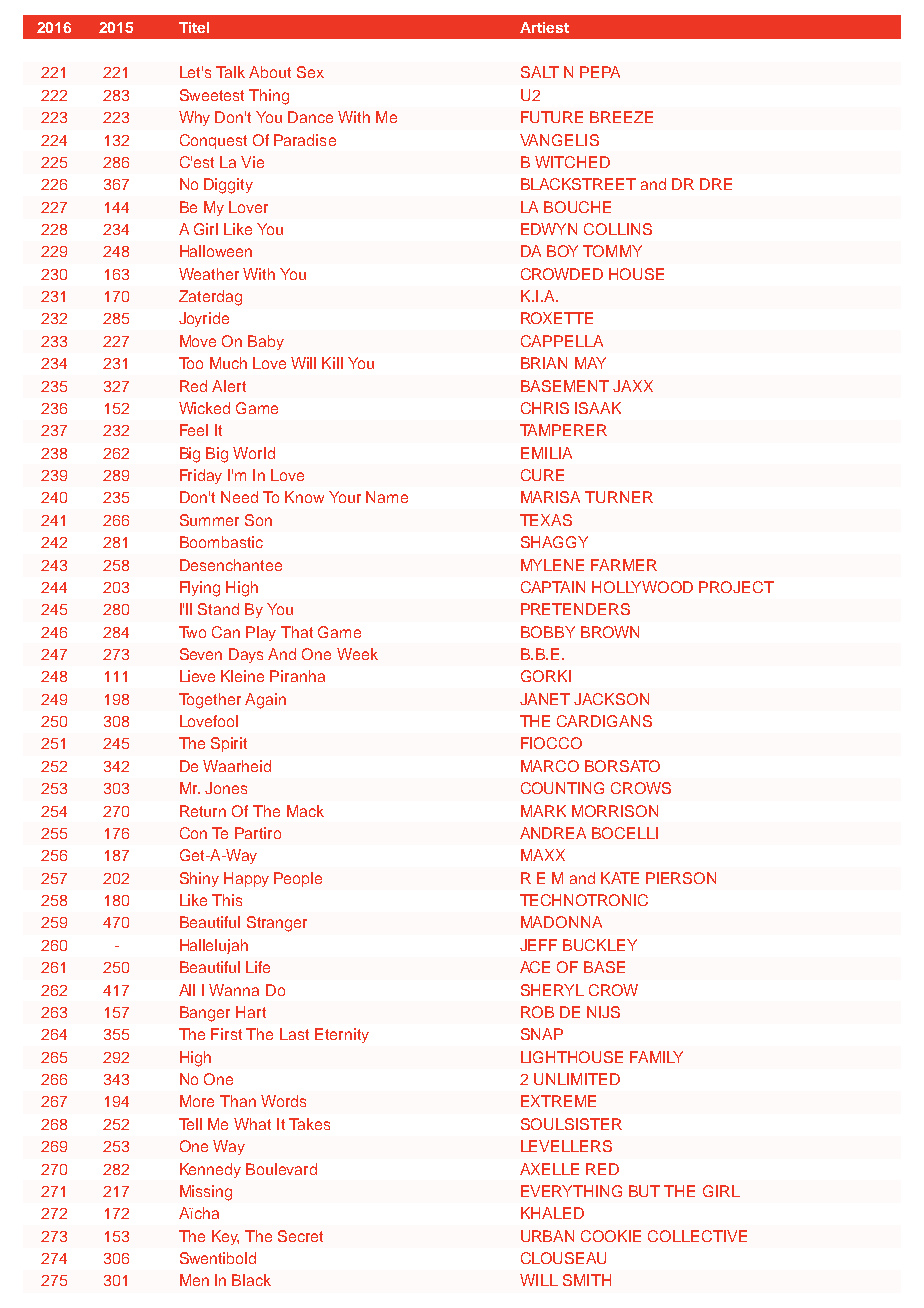 This image has width=924, height=1308. Describe the element at coordinates (535, 967) in the image. I see `ACE` at that location.
